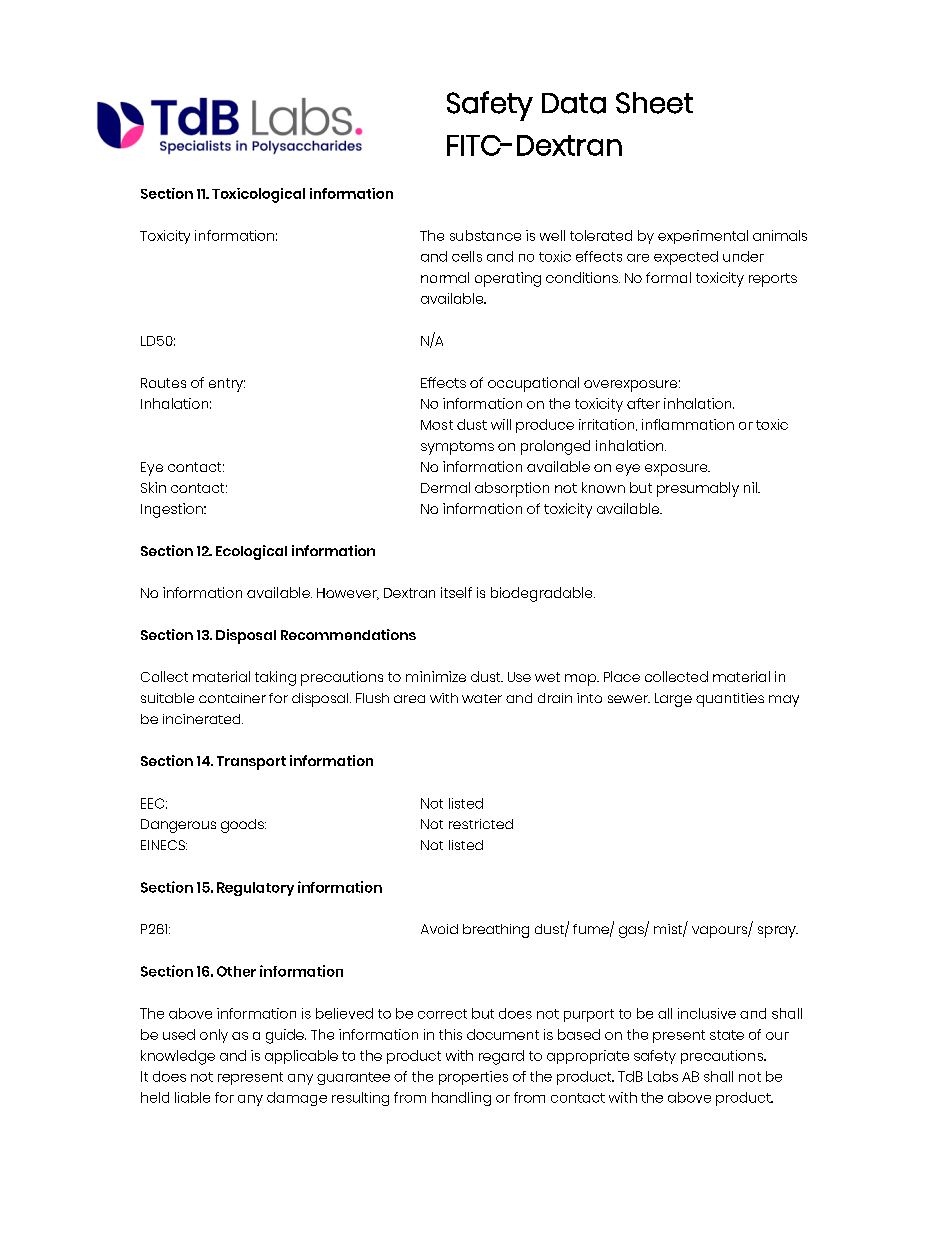 This screenshot has width=952, height=1233. Describe the element at coordinates (445, 277) in the screenshot. I see `normal` at that location.
